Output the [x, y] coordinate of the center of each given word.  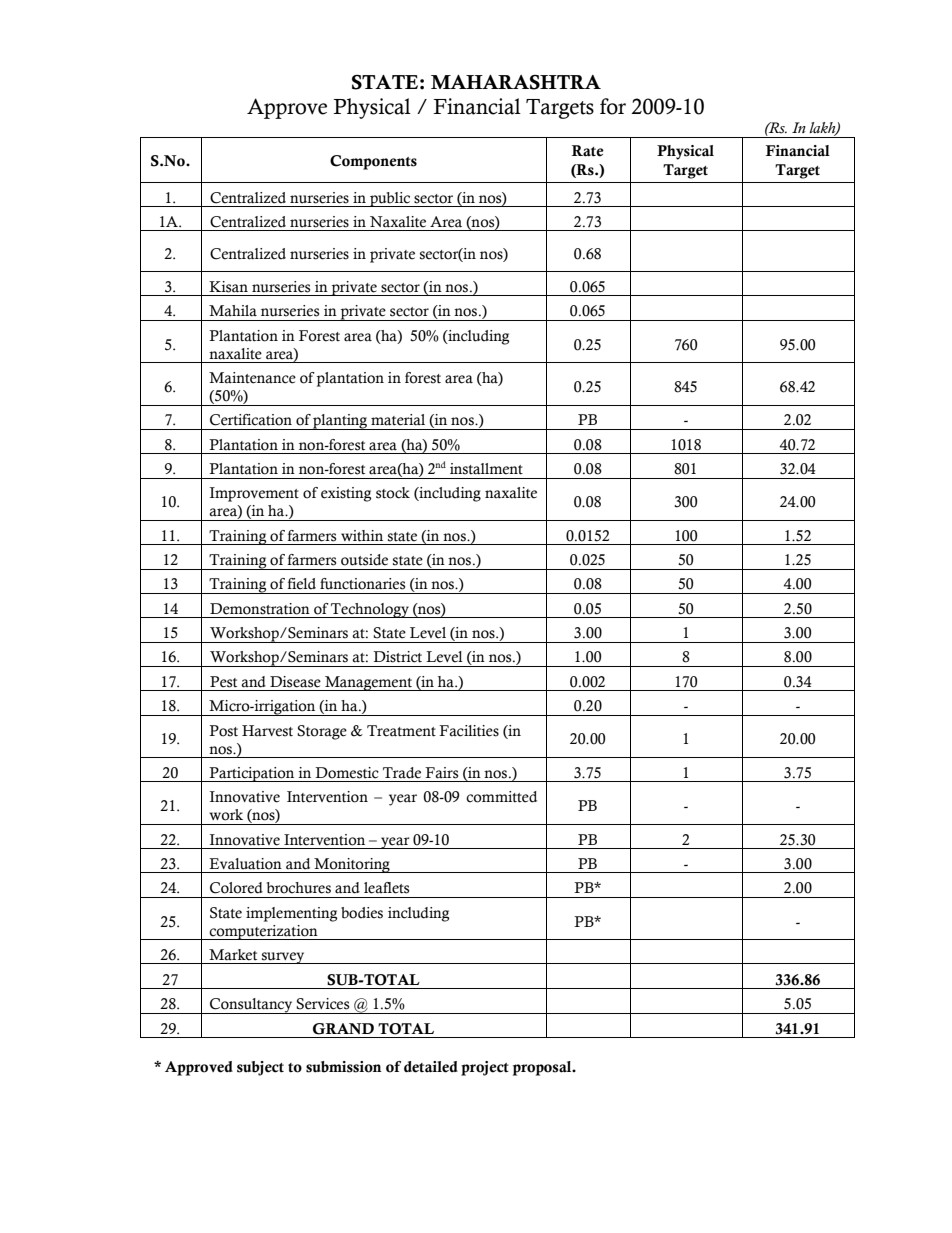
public [390, 199]
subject [260, 1068]
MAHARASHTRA [516, 82]
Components [373, 162]
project [485, 1068]
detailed [431, 1067]
